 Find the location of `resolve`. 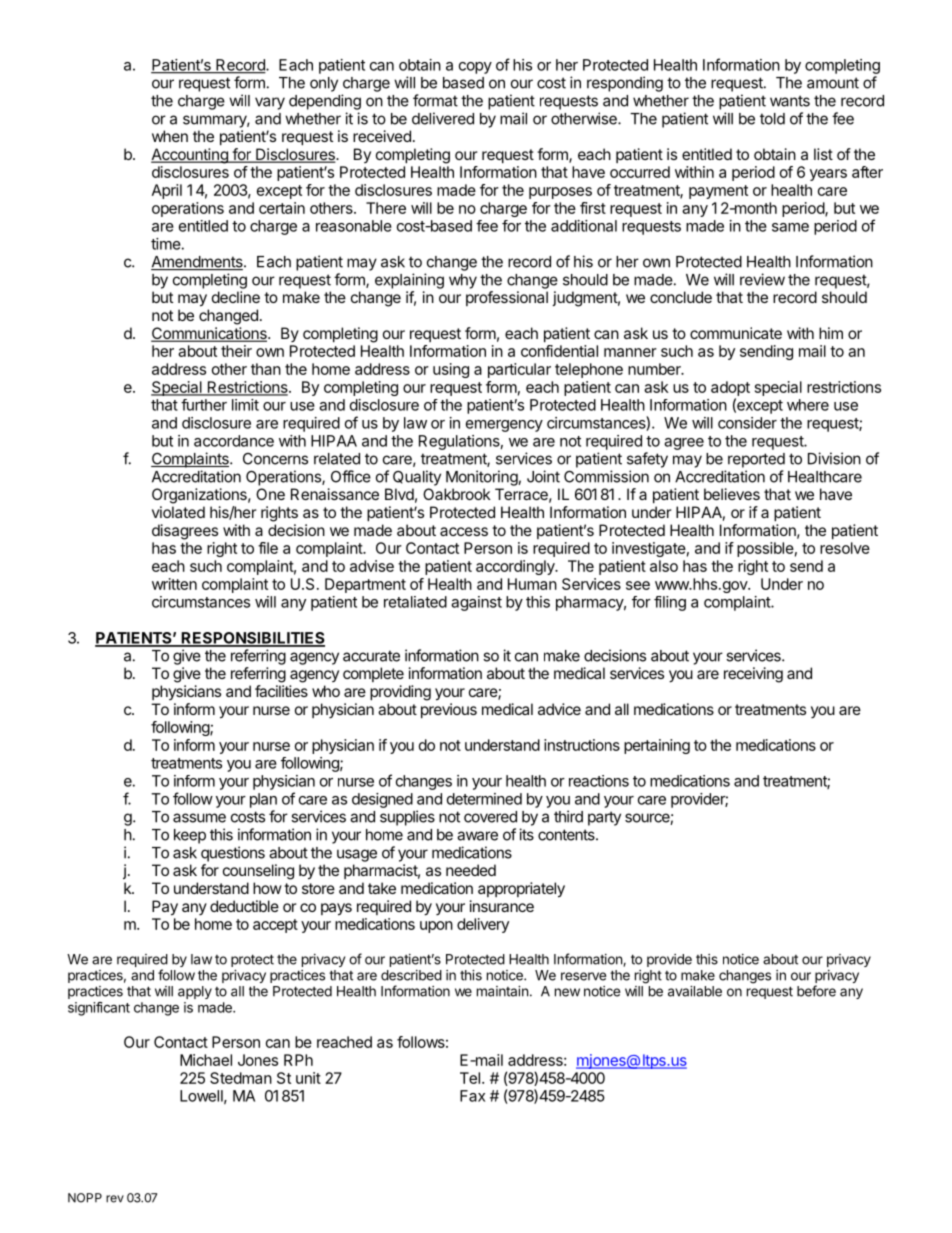

resolve is located at coordinates (845, 548).
